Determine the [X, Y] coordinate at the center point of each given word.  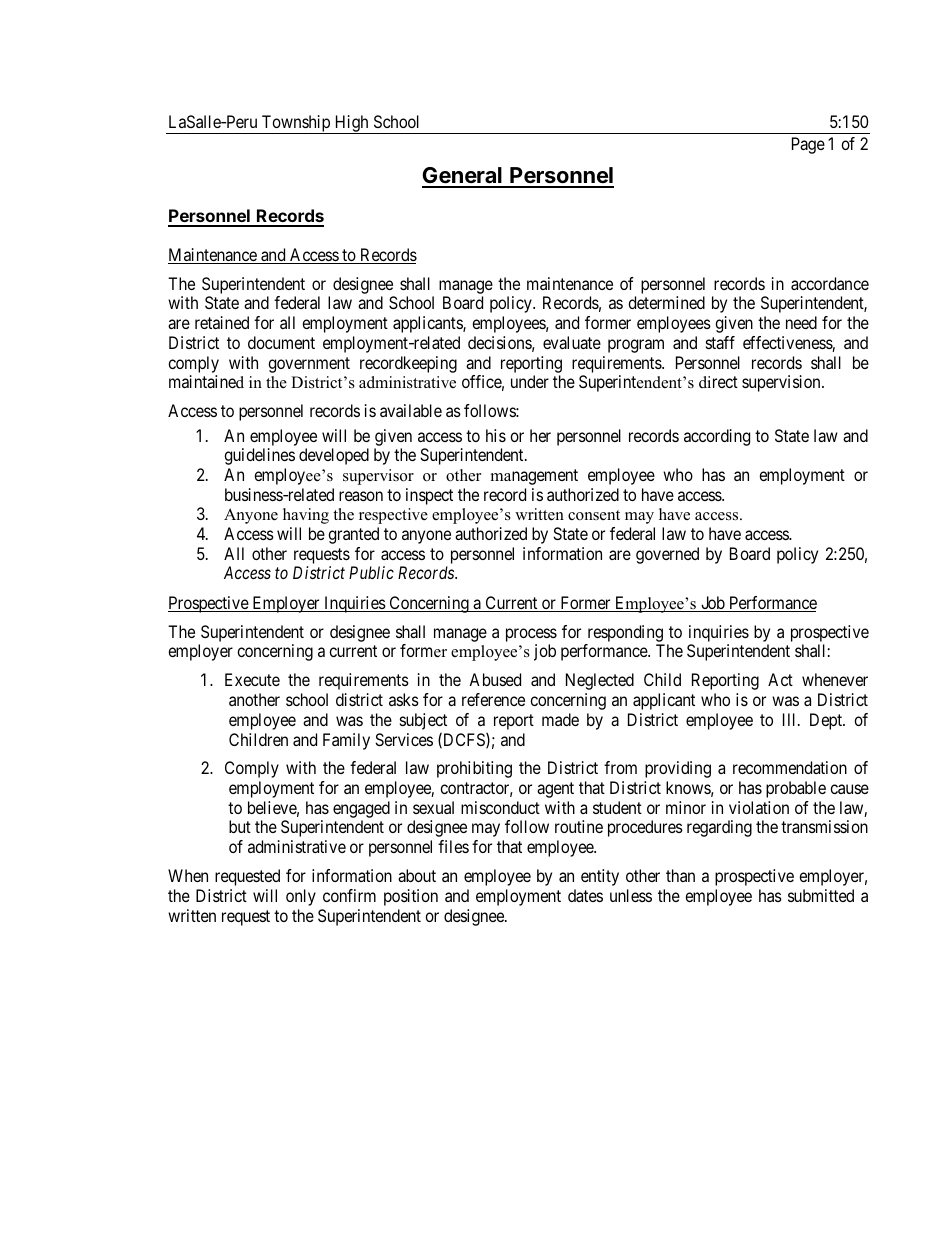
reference [493, 699]
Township [296, 124]
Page [808, 145]
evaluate [572, 342]
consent [594, 515]
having [306, 516]
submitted [821, 895]
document [281, 342]
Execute [252, 679]
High [351, 124]
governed [667, 555]
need [801, 322]
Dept [827, 721]
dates [585, 895]
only [301, 897]
